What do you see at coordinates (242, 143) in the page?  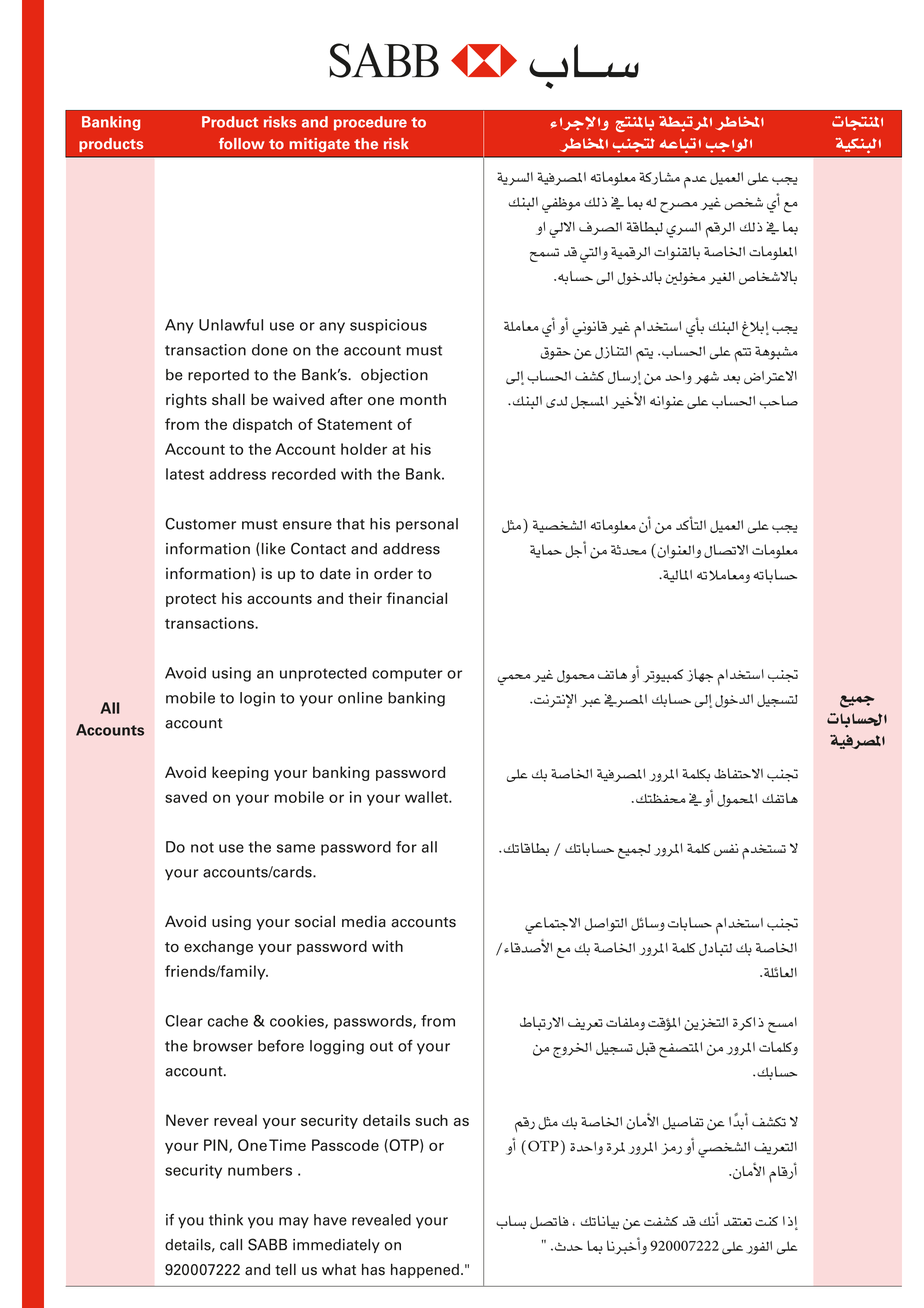 I see `follow` at bounding box center [242, 143].
